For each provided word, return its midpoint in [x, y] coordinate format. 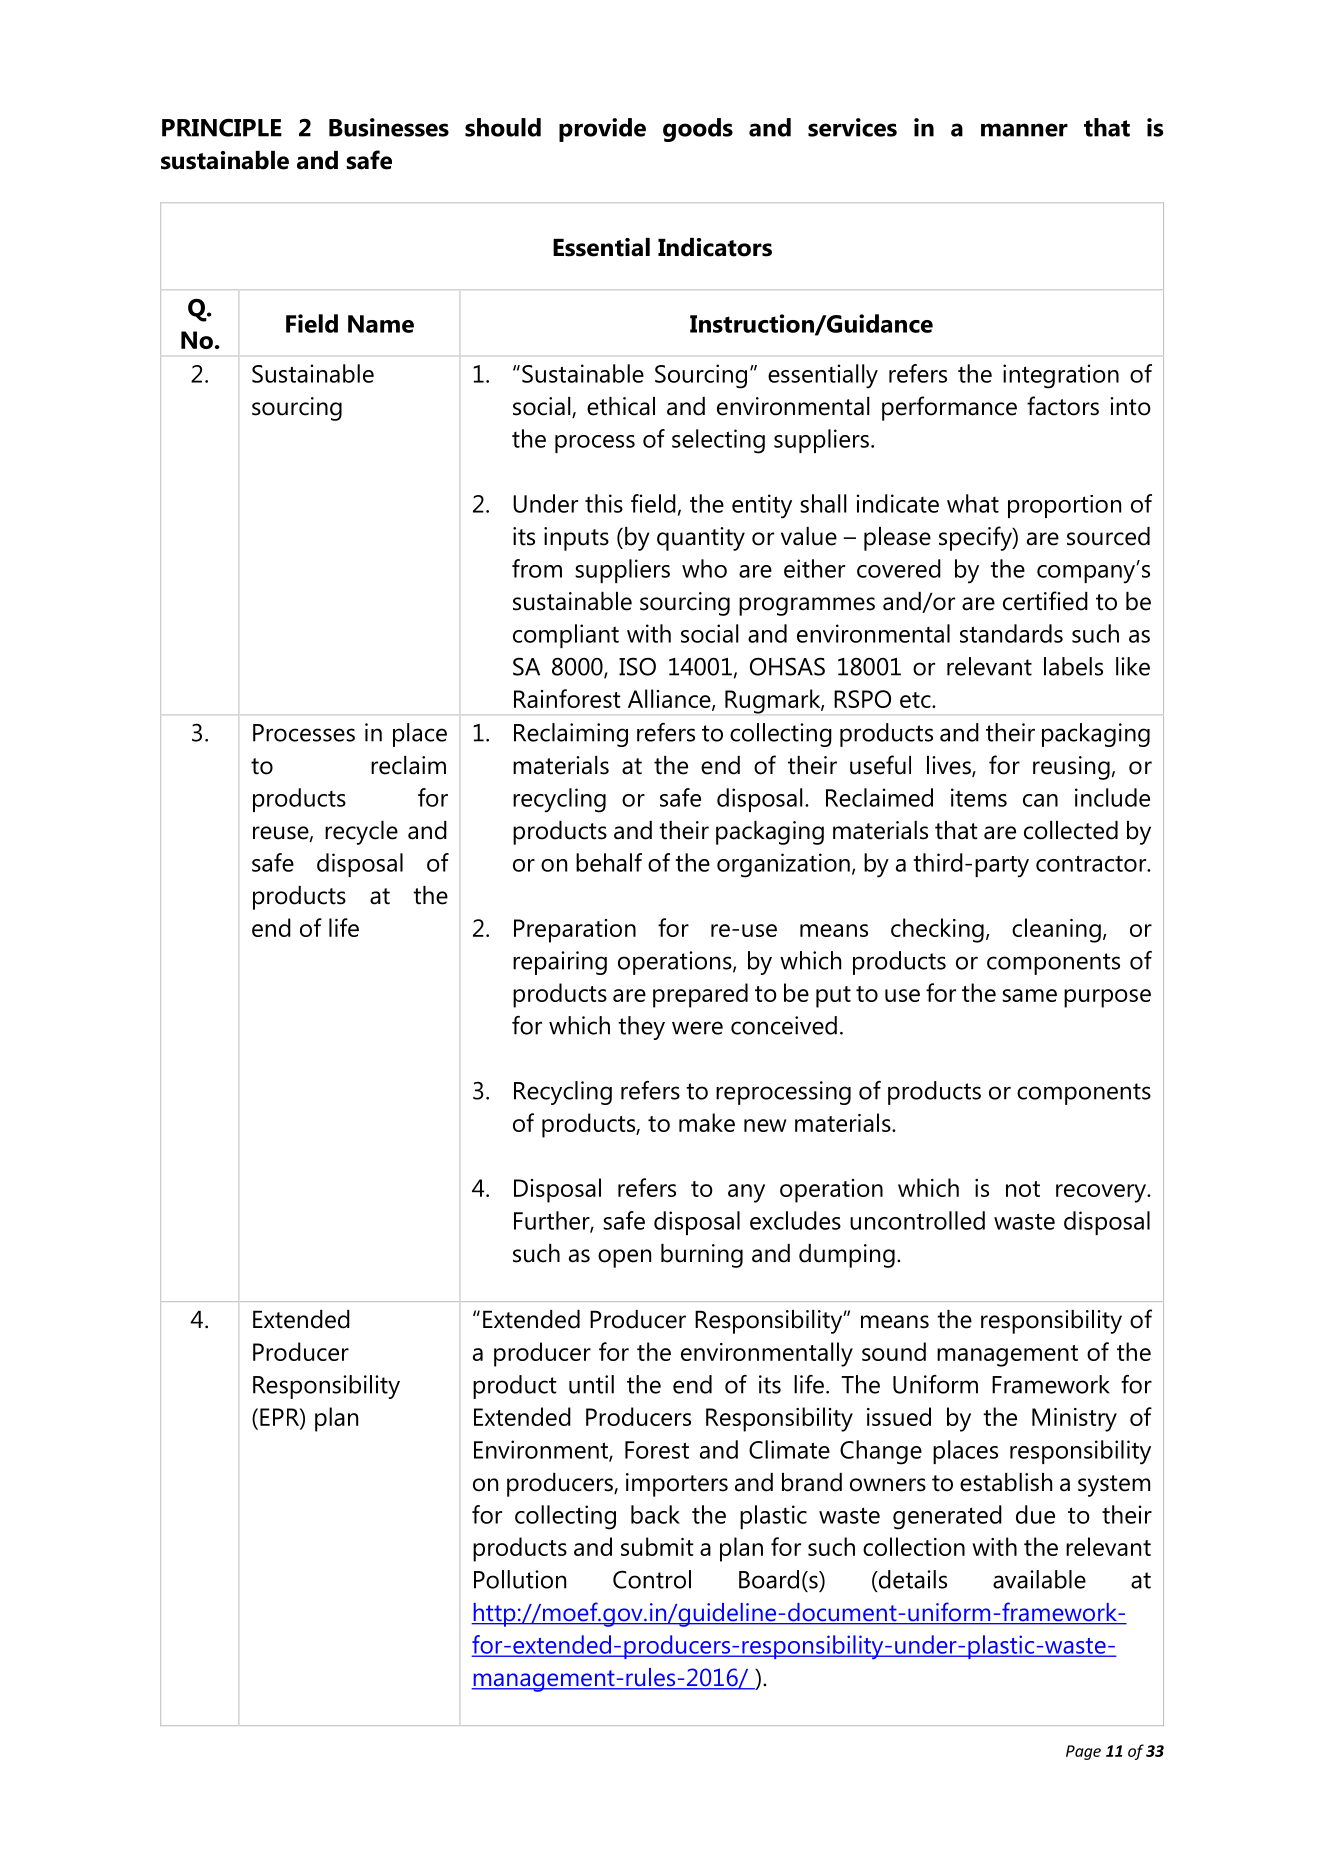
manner [1024, 130]
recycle [361, 833]
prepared [700, 995]
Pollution [520, 1579]
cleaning [1056, 930]
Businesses [389, 127]
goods [698, 130]
